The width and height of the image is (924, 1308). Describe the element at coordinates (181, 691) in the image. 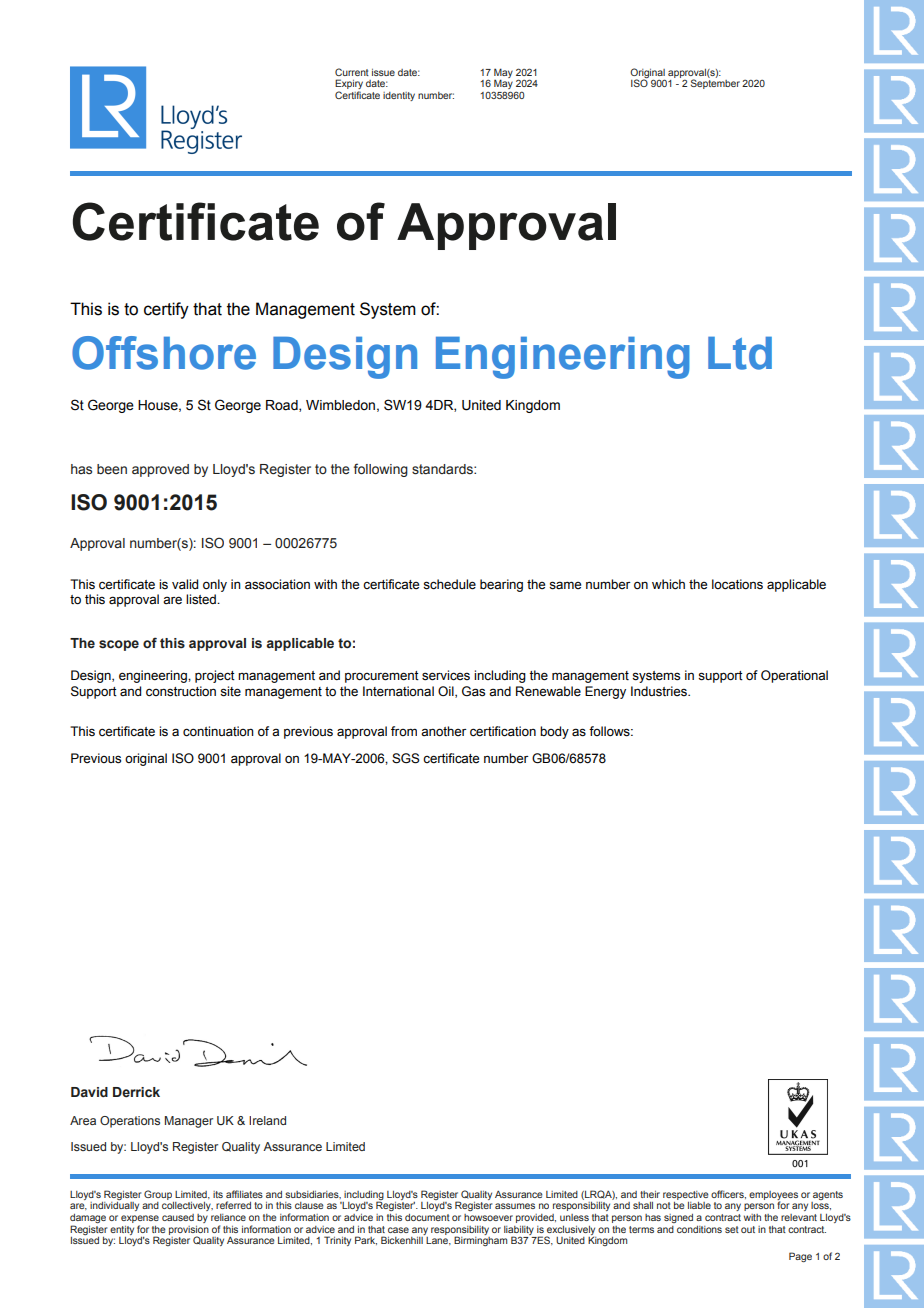

I see `construction` at that location.
